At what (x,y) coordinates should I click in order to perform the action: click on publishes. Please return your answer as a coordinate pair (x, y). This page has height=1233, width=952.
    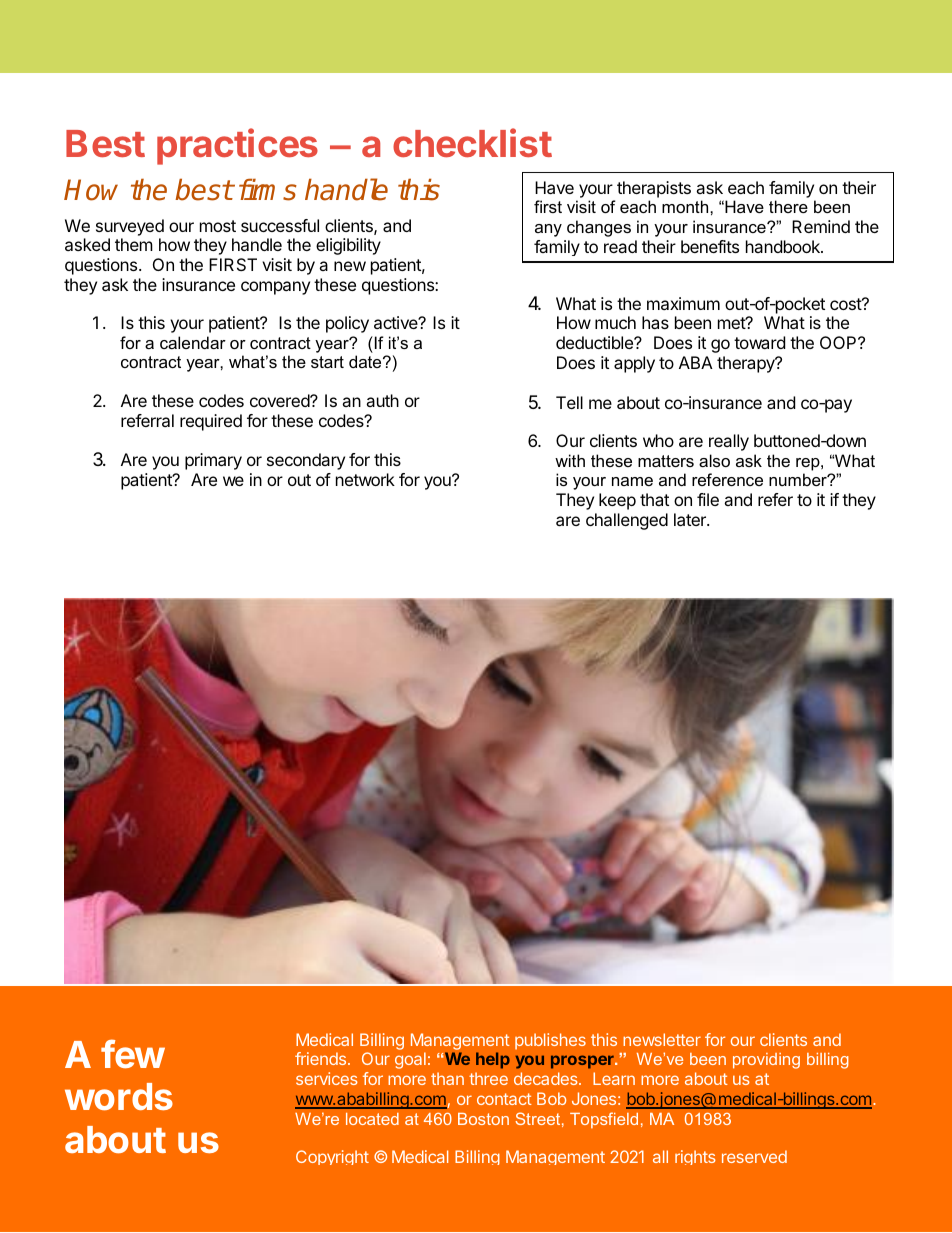
    Looking at the image, I should click on (550, 1041).
